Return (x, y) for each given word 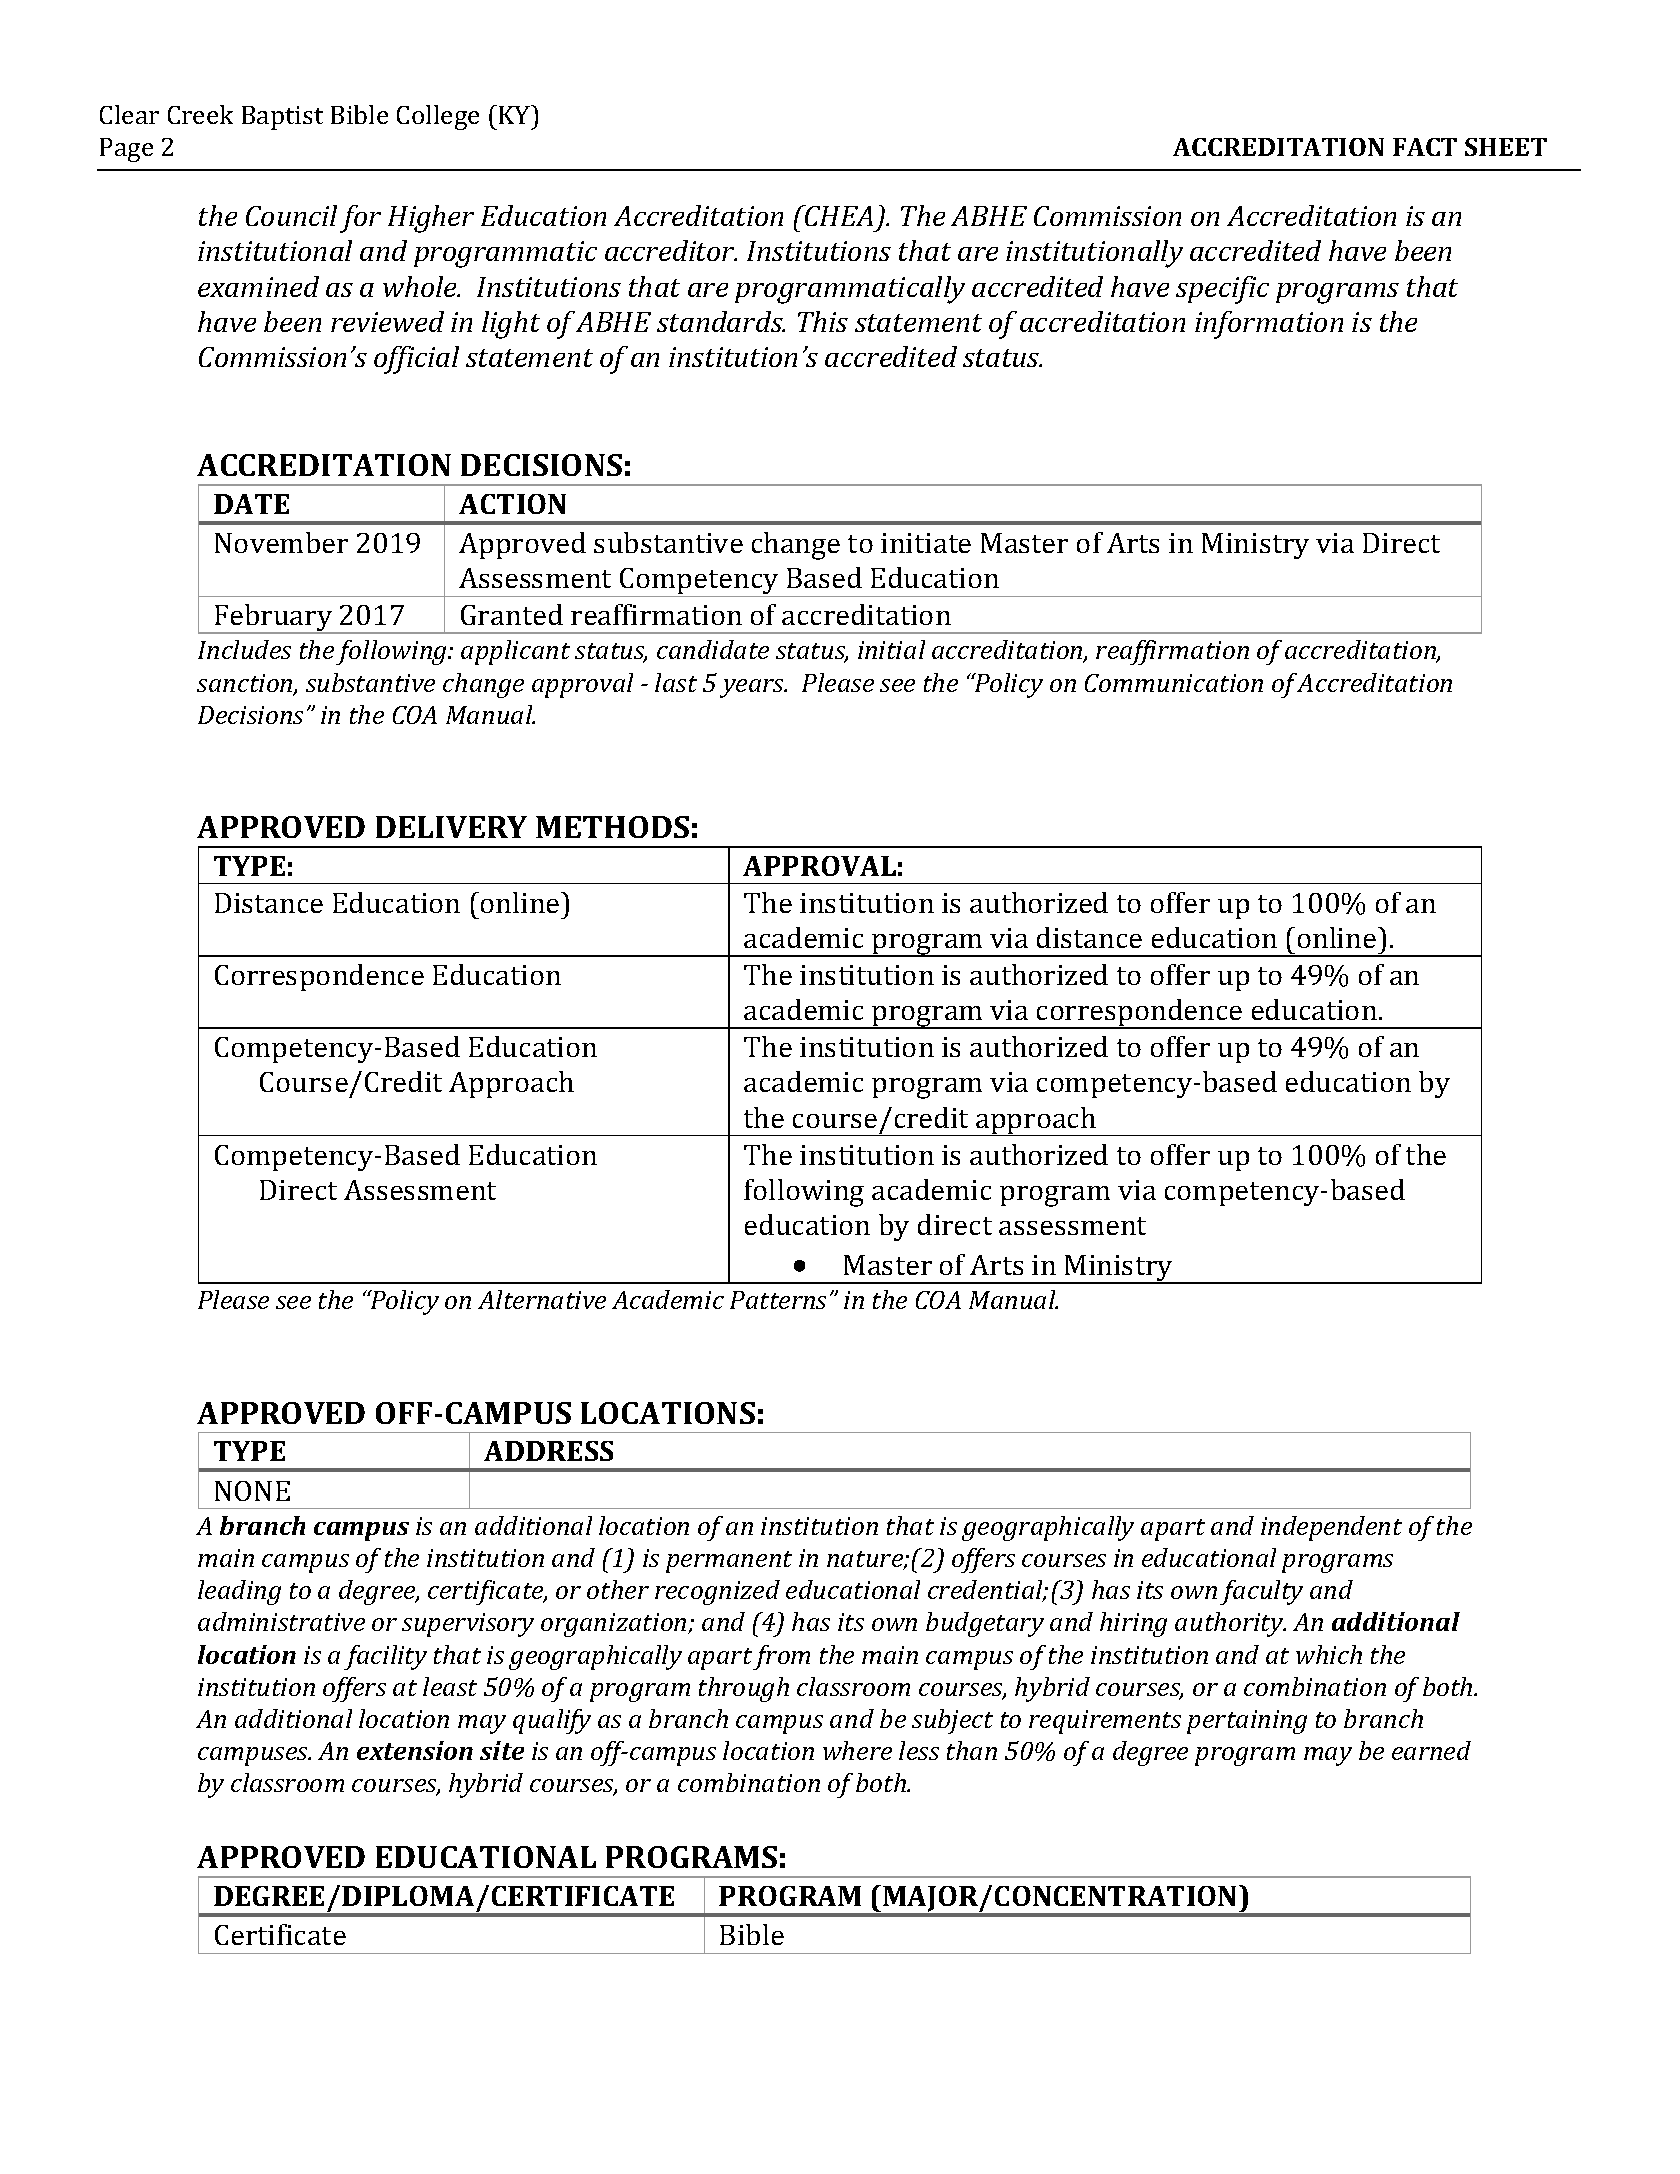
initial (891, 649)
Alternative (542, 1299)
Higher (431, 219)
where (857, 1750)
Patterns (778, 1300)
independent (1331, 1528)
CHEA (838, 215)
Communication (1174, 683)
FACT (1425, 147)
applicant (515, 652)
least (450, 1686)
